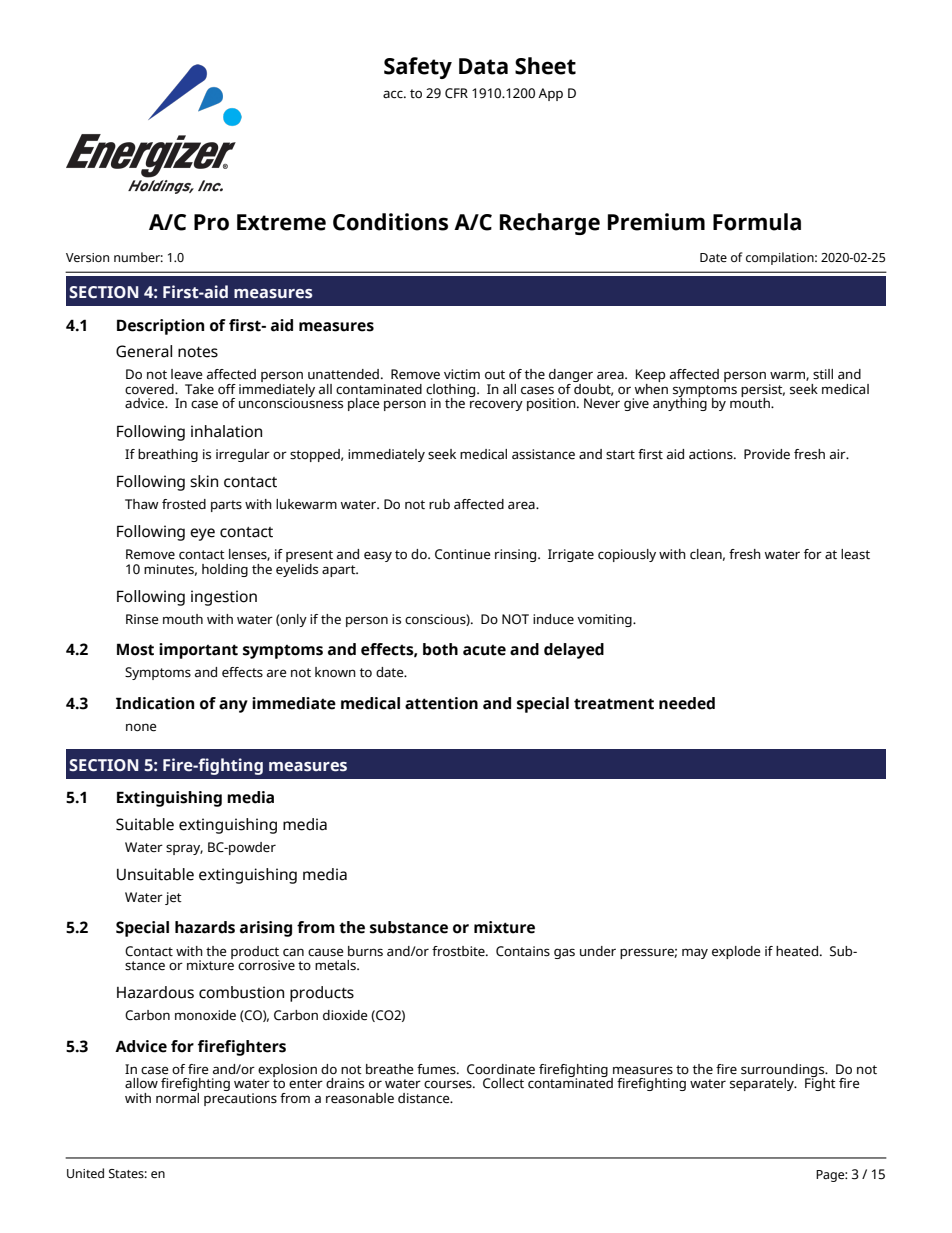 Image resolution: width=952 pixels, height=1233 pixels. Describe the element at coordinates (281, 222) in the page. I see `Extreme` at that location.
